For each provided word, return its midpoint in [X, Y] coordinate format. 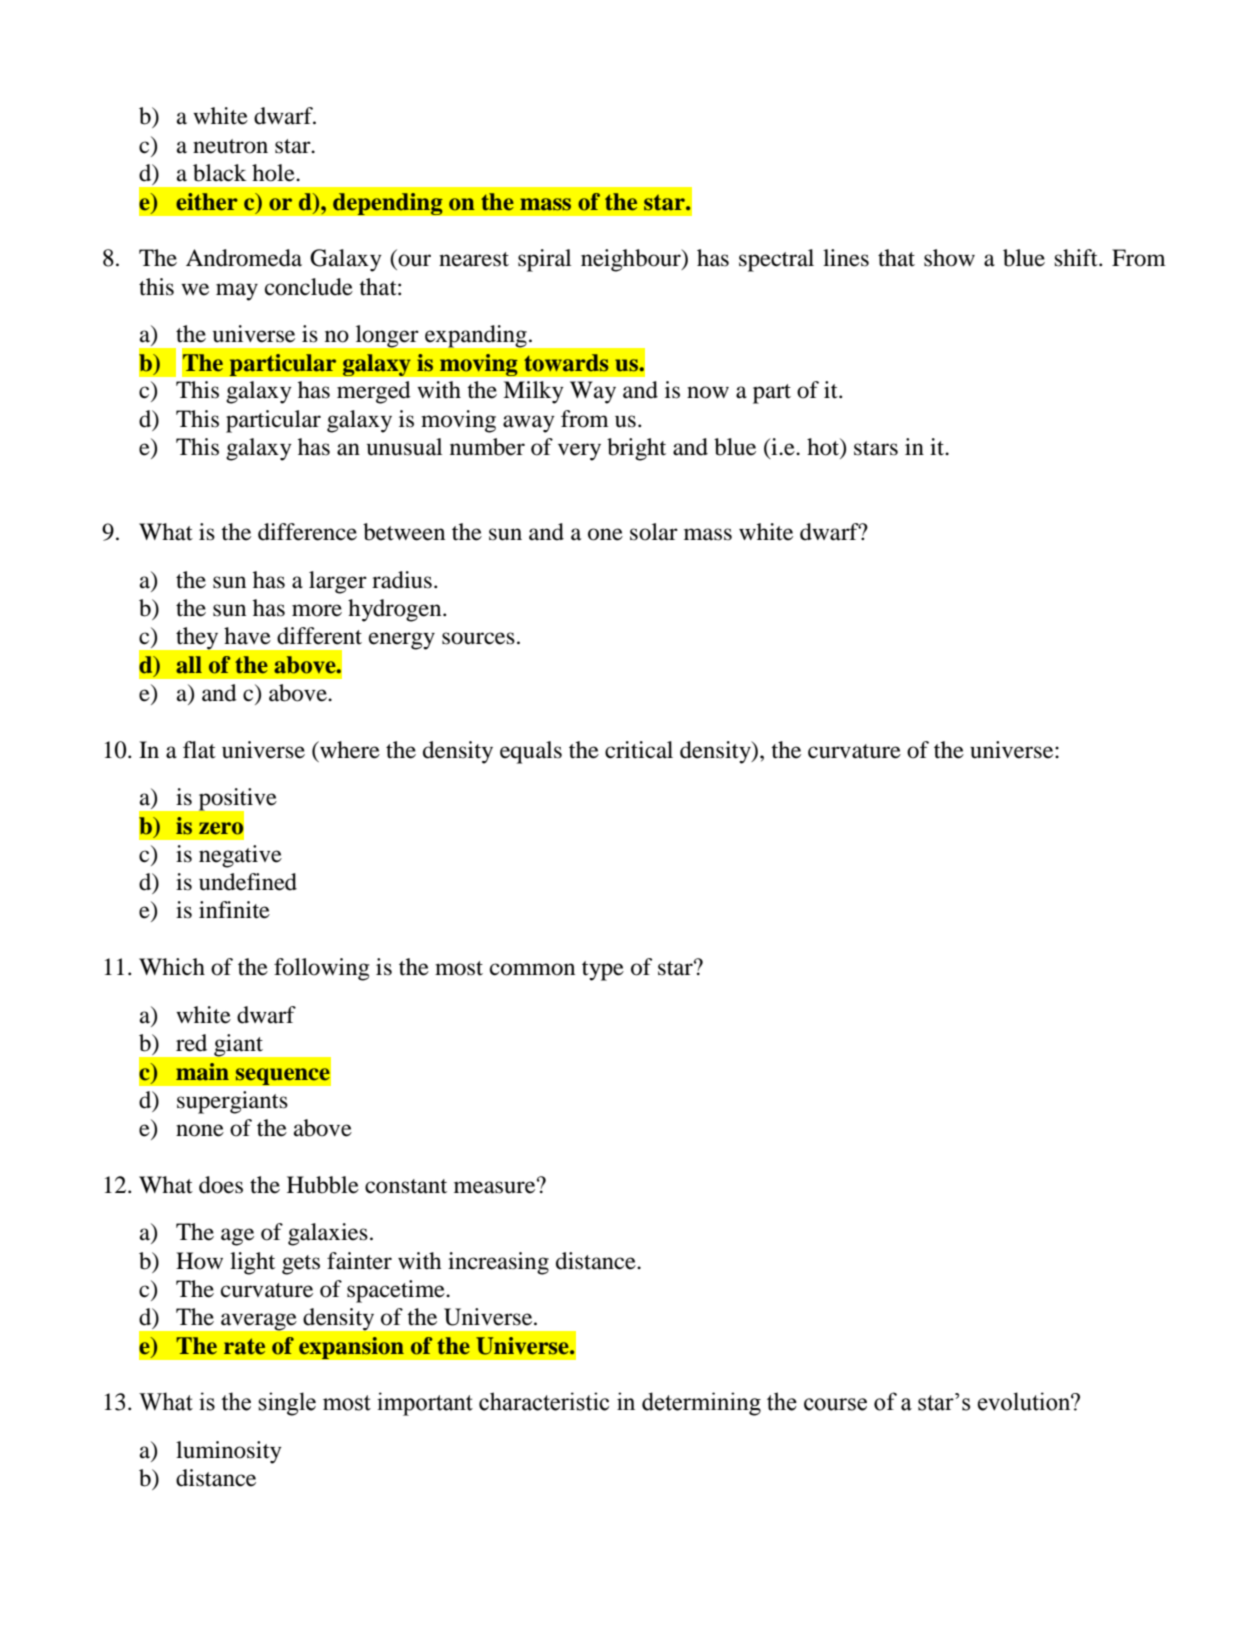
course [835, 1404]
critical [639, 750]
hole [274, 173]
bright [636, 449]
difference [307, 532]
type [603, 971]
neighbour [632, 260]
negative [240, 856]
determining [701, 1404]
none [200, 1130]
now [708, 392]
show [949, 258]
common [532, 969]
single [287, 1404]
